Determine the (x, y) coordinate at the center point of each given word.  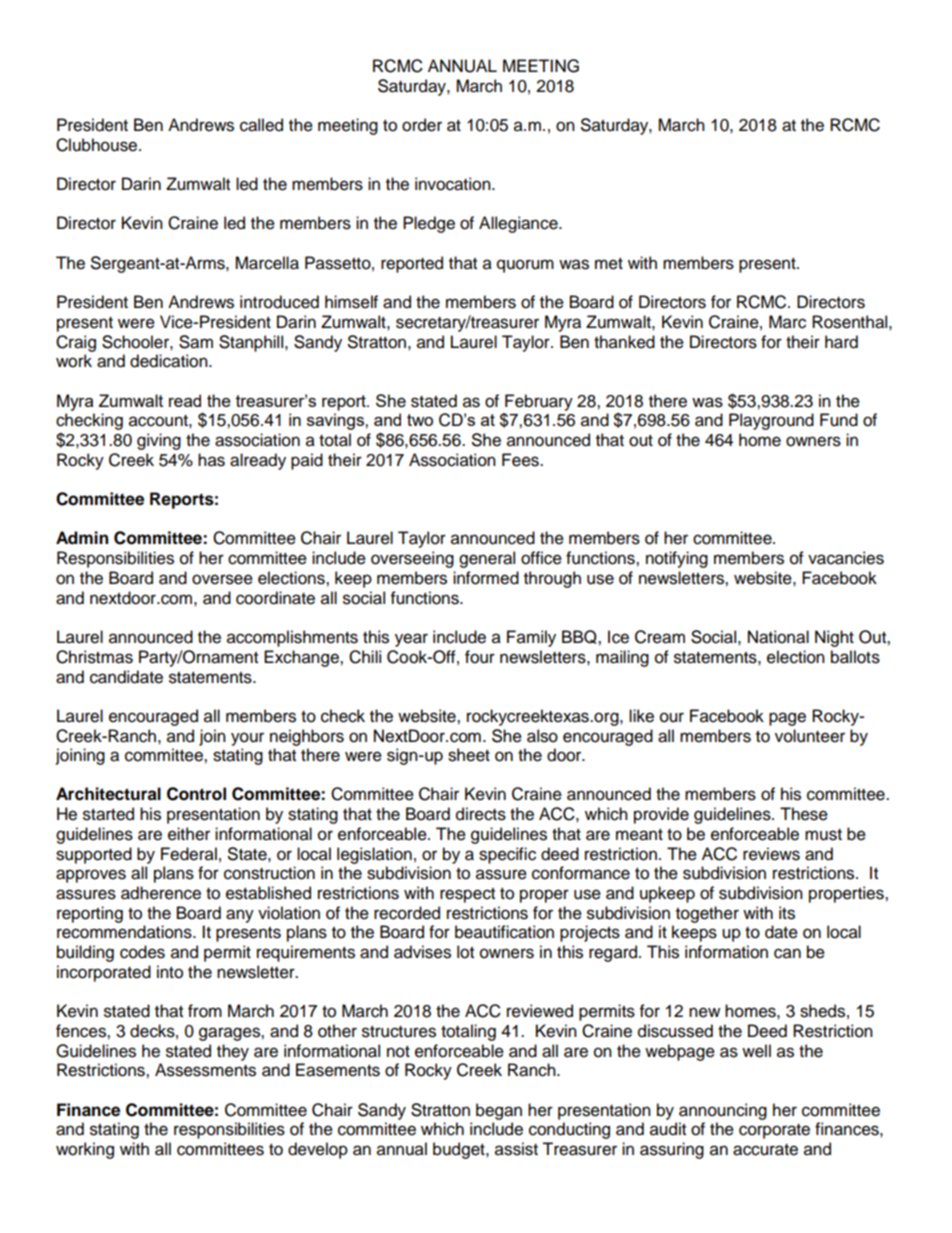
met (609, 264)
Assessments (205, 1070)
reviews (771, 854)
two (420, 420)
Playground (771, 421)
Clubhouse (98, 145)
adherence (161, 893)
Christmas (94, 657)
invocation (454, 184)
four (480, 657)
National (778, 637)
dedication (170, 361)
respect (467, 895)
